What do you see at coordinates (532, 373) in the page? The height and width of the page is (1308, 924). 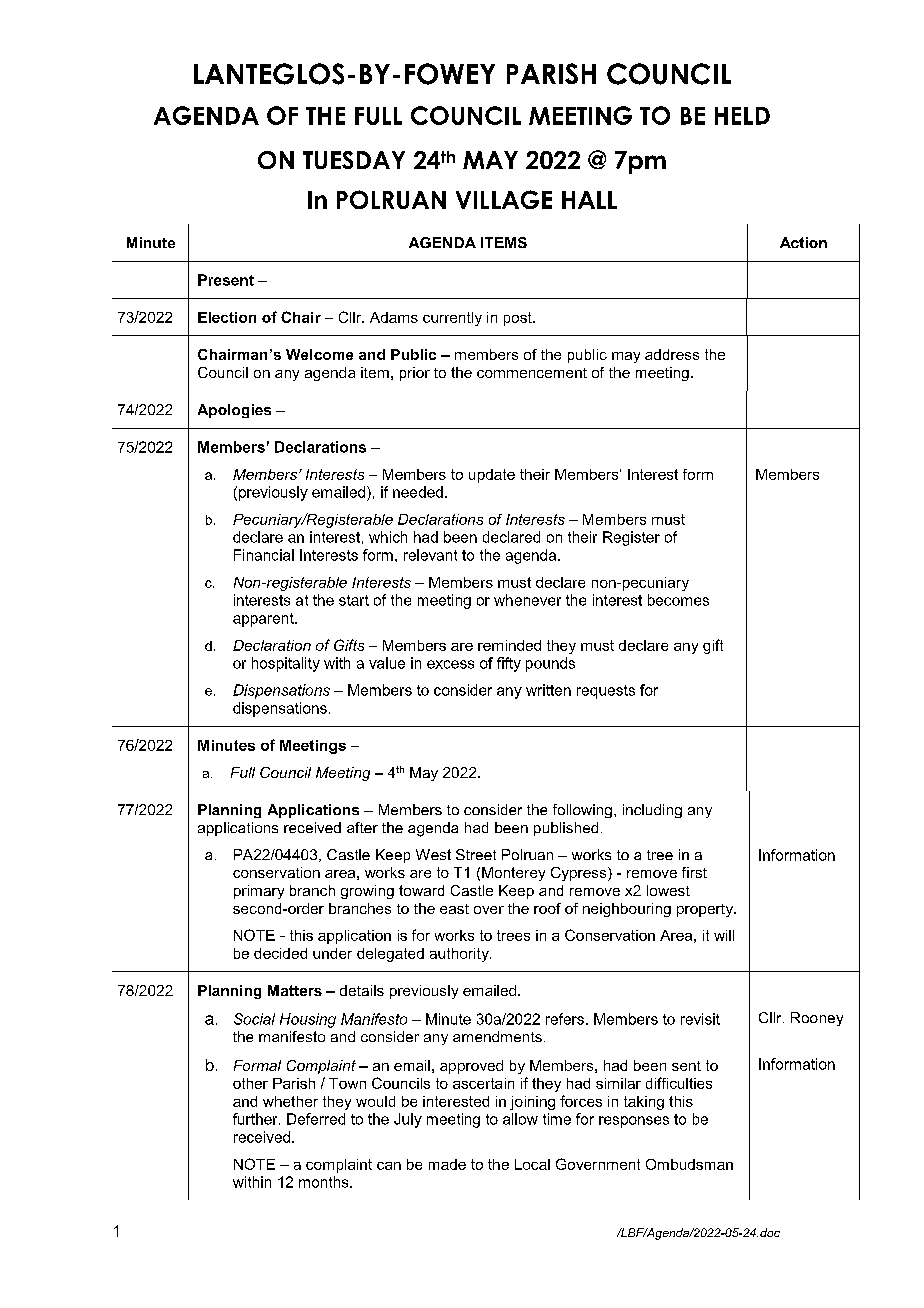 I see `commencement` at bounding box center [532, 373].
